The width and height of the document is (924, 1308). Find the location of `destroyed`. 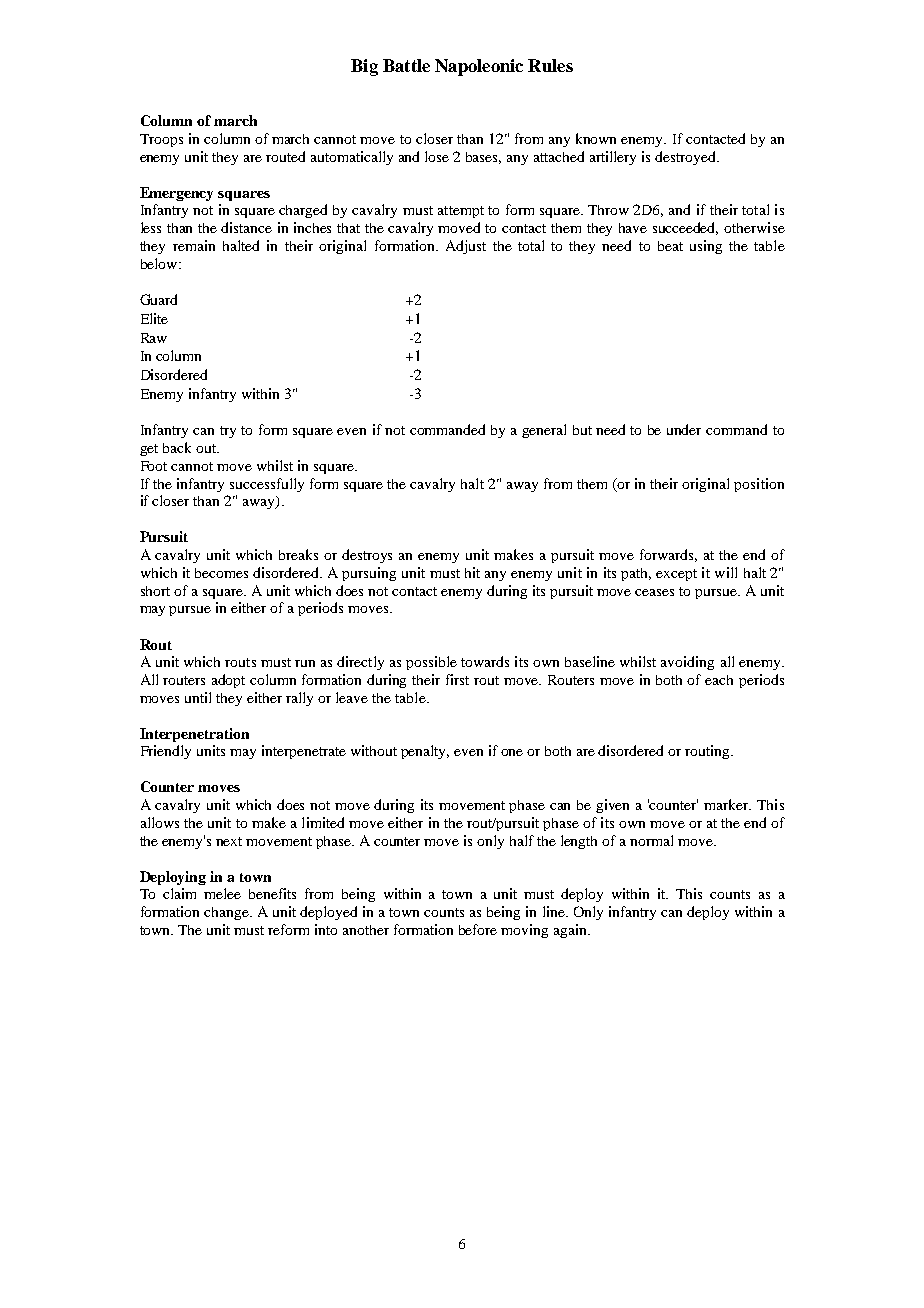

destroyed is located at coordinates (687, 158).
